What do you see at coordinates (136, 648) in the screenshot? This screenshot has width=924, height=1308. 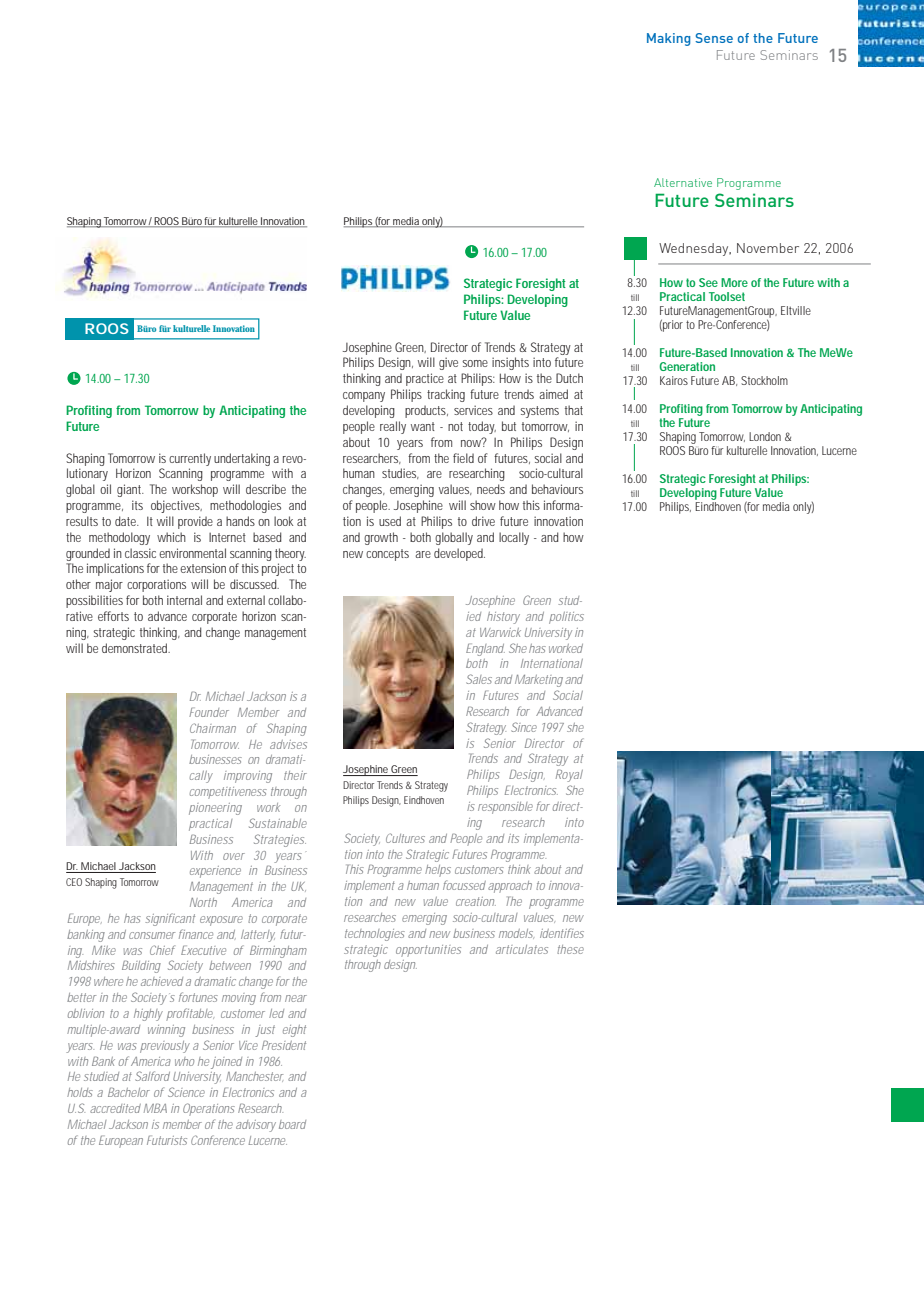 I see `demonstrated` at bounding box center [136, 648].
